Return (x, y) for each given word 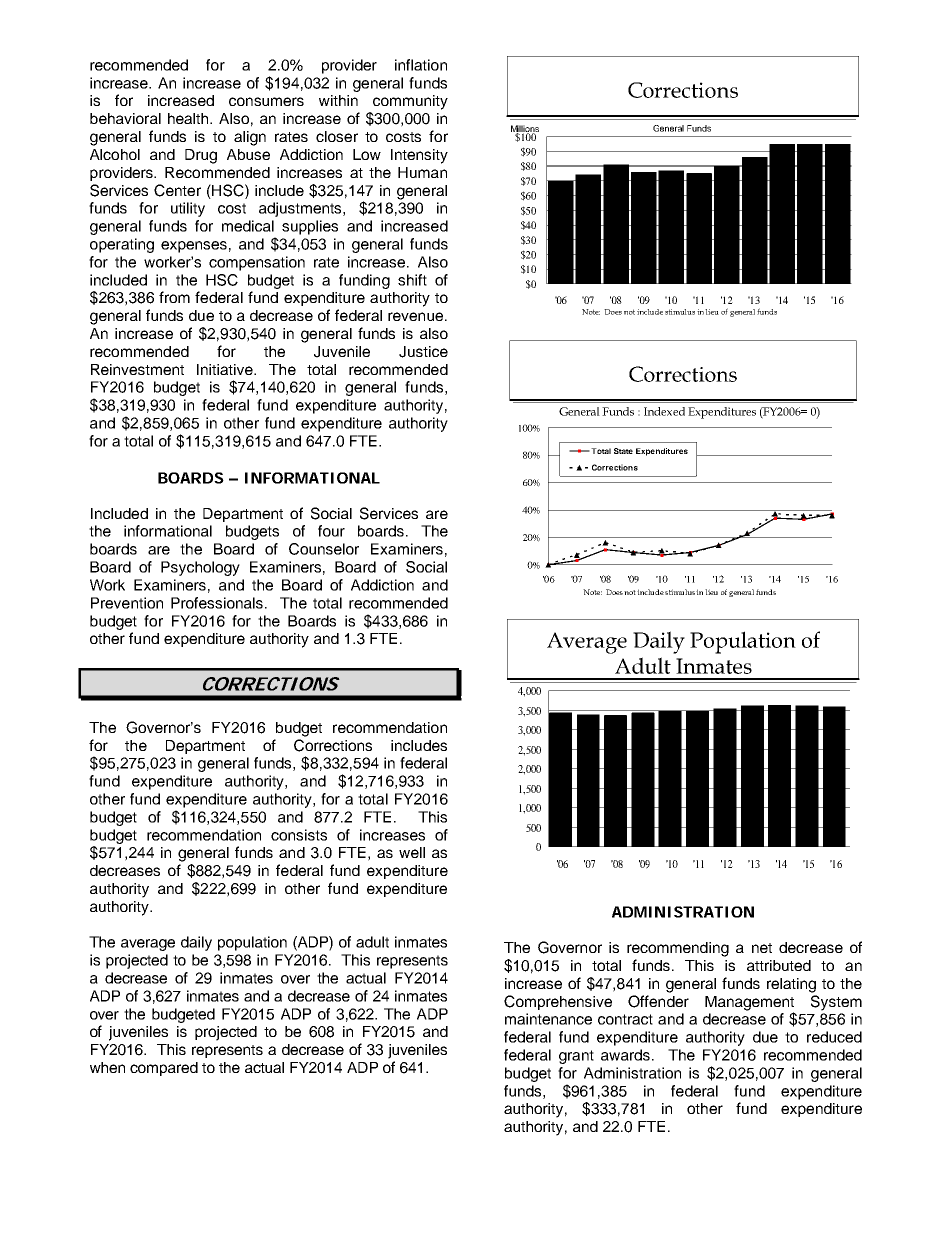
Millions (525, 129)
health (189, 118)
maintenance (548, 1019)
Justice (423, 352)
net (762, 948)
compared (164, 1069)
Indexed (664, 411)
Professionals (218, 603)
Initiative (226, 369)
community (410, 102)
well (412, 852)
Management (749, 1004)
